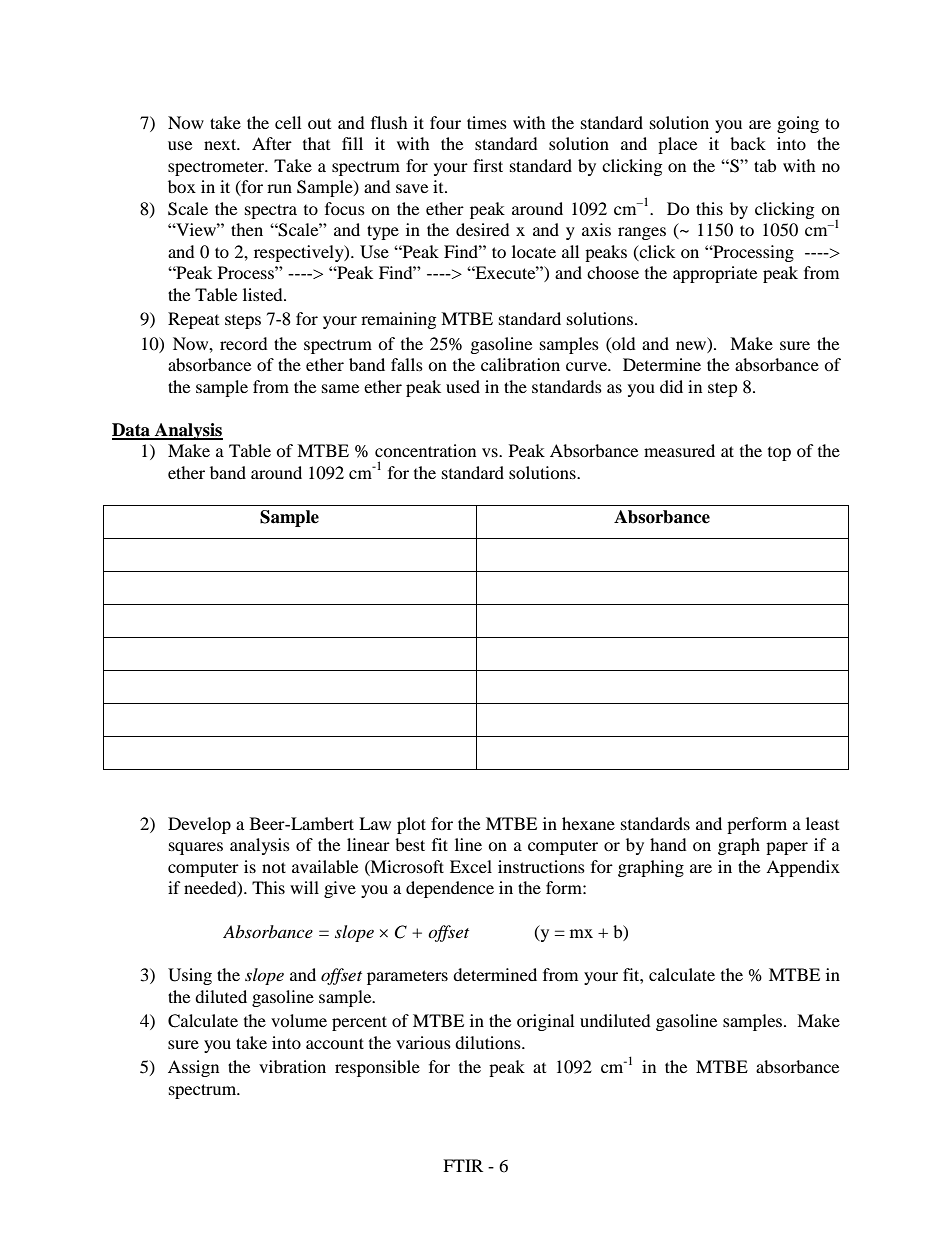 This screenshot has width=952, height=1233. I want to click on Data, so click(132, 431).
